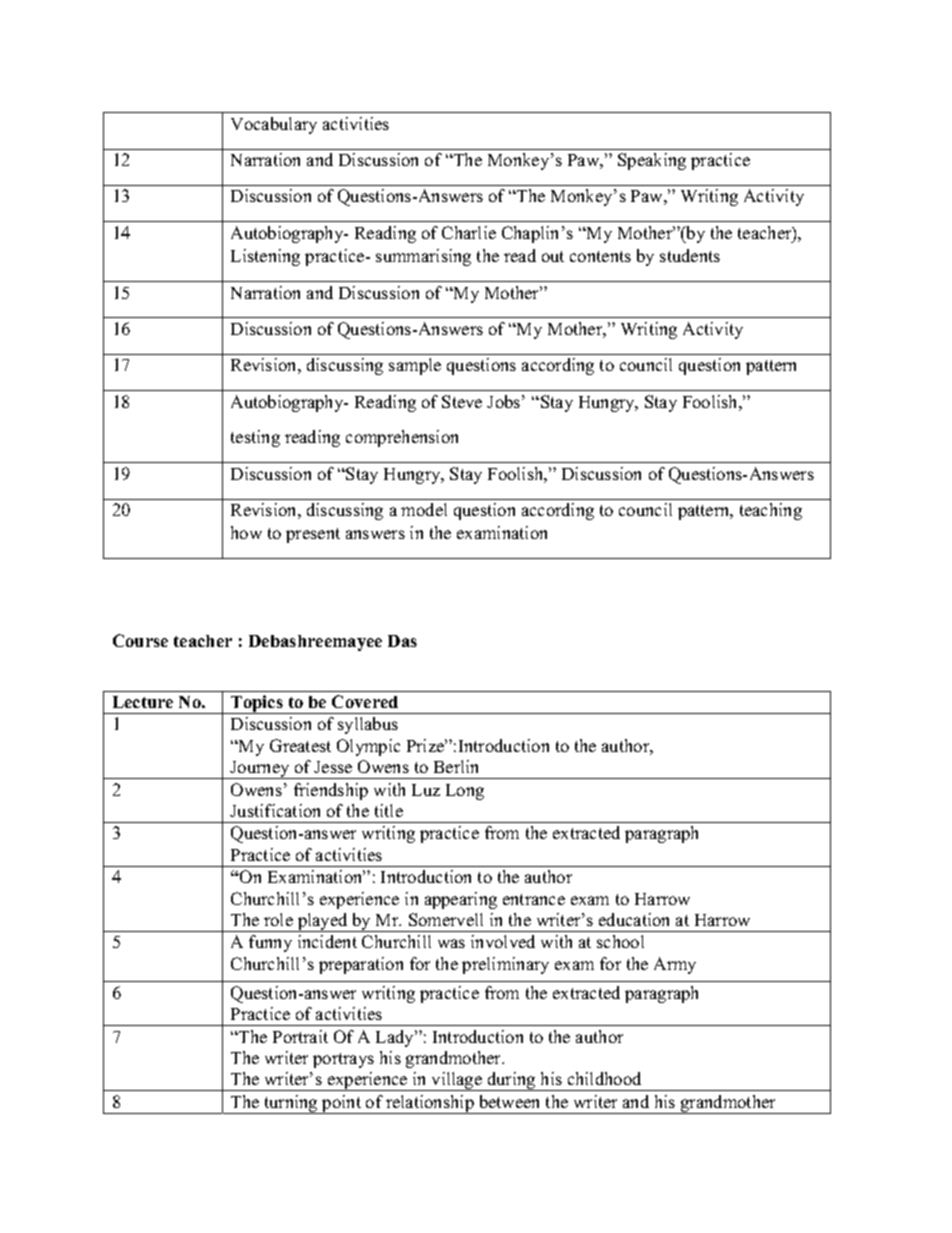  Describe the element at coordinates (275, 810) in the screenshot. I see `Justification` at that location.
